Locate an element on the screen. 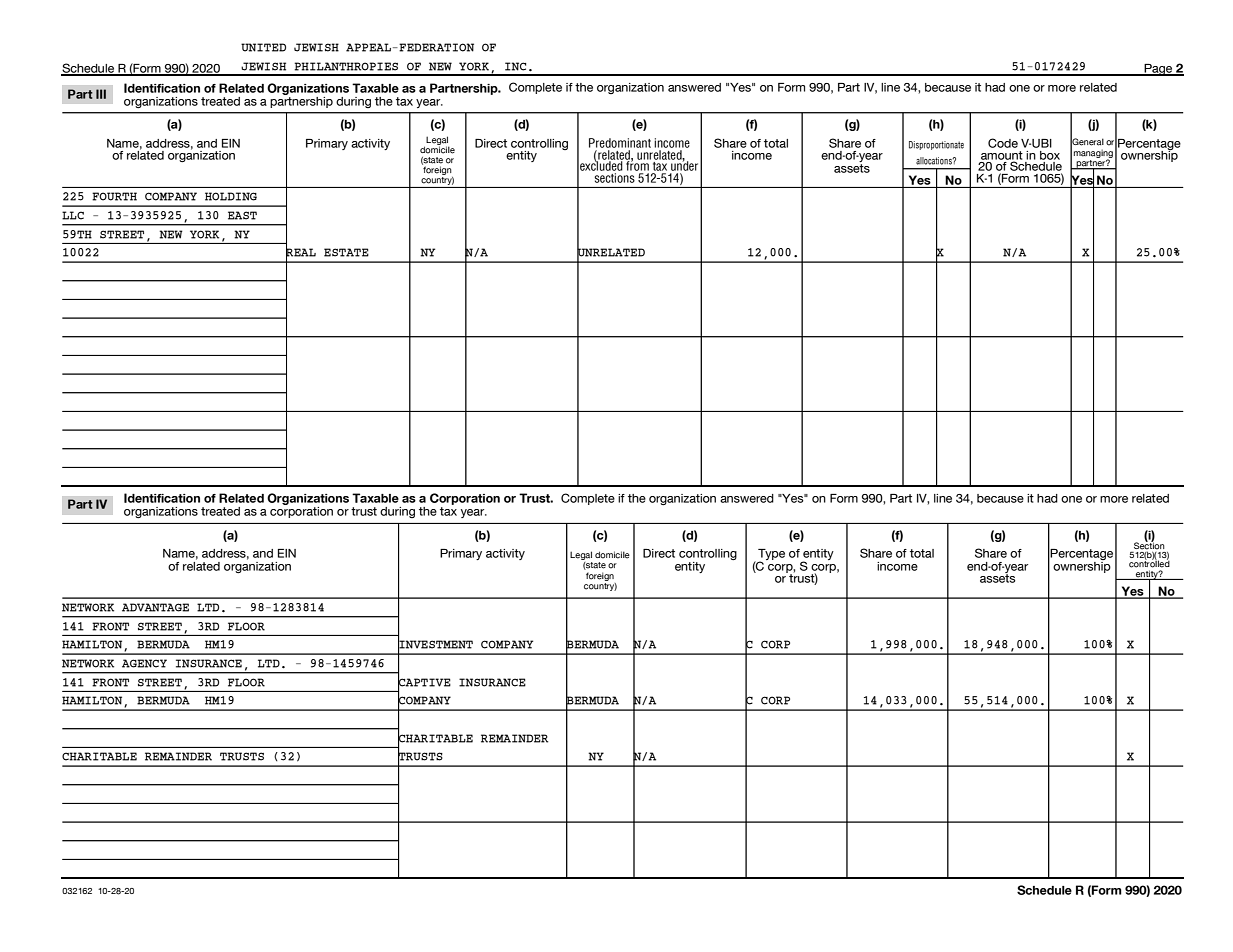 This screenshot has height=952, width=1233. HOLDING is located at coordinates (231, 196).
